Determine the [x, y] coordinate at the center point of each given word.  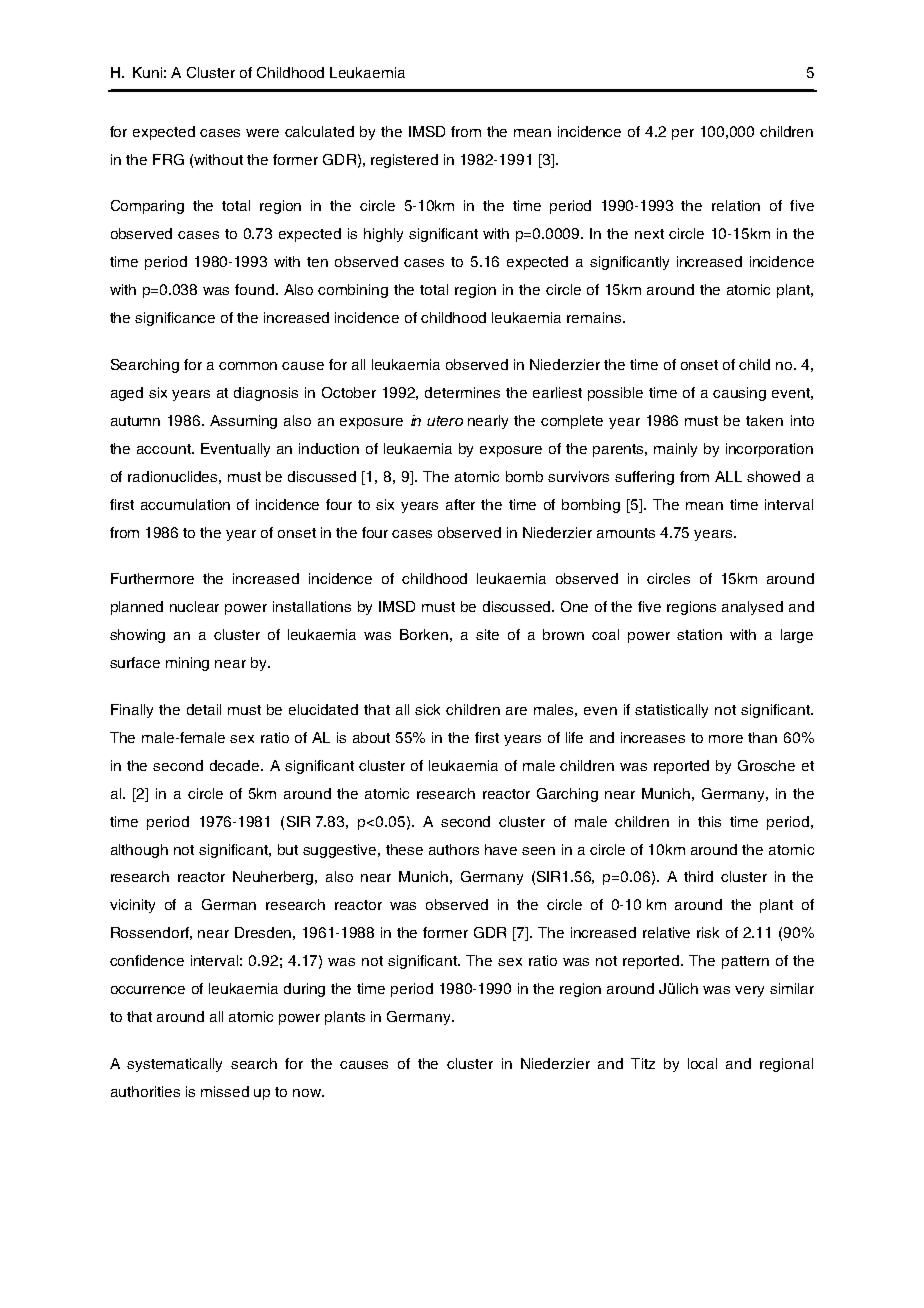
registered [404, 161]
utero [445, 421]
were [262, 133]
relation [736, 205]
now [308, 1093]
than [762, 737]
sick [427, 709]
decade [236, 765]
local [702, 1063]
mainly [675, 450]
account [165, 449]
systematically [174, 1065]
